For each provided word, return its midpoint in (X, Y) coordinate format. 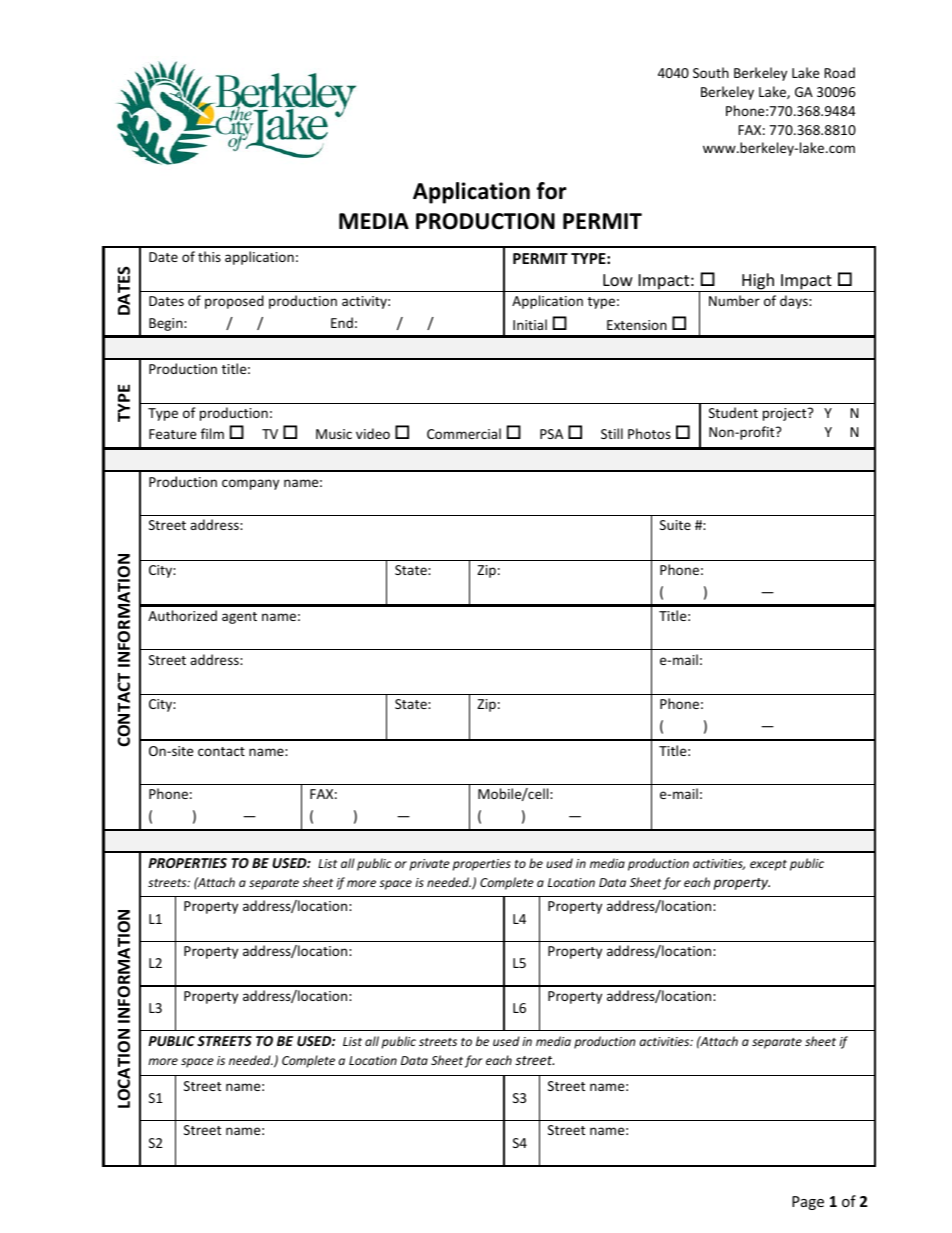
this (209, 256)
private (430, 865)
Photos (649, 433)
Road (839, 72)
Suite (675, 525)
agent (239, 618)
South (711, 72)
